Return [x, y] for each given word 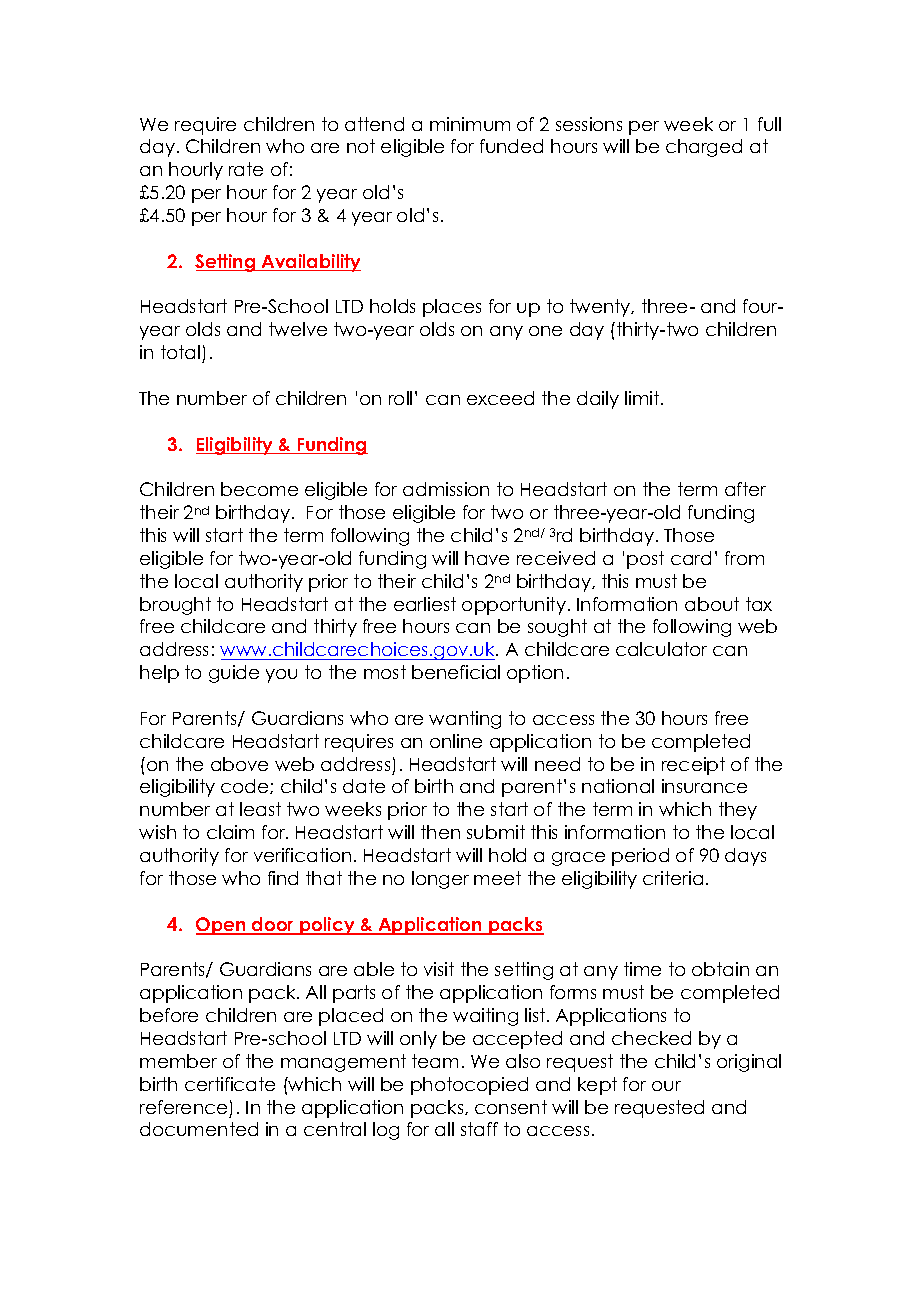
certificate [230, 1084]
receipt [693, 766]
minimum [470, 124]
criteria [673, 878]
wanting [465, 720]
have [487, 558]
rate [246, 169]
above [239, 764]
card [691, 558]
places [452, 308]
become [259, 489]
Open [222, 926]
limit [643, 398]
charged [704, 148]
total [180, 352]
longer [440, 880]
